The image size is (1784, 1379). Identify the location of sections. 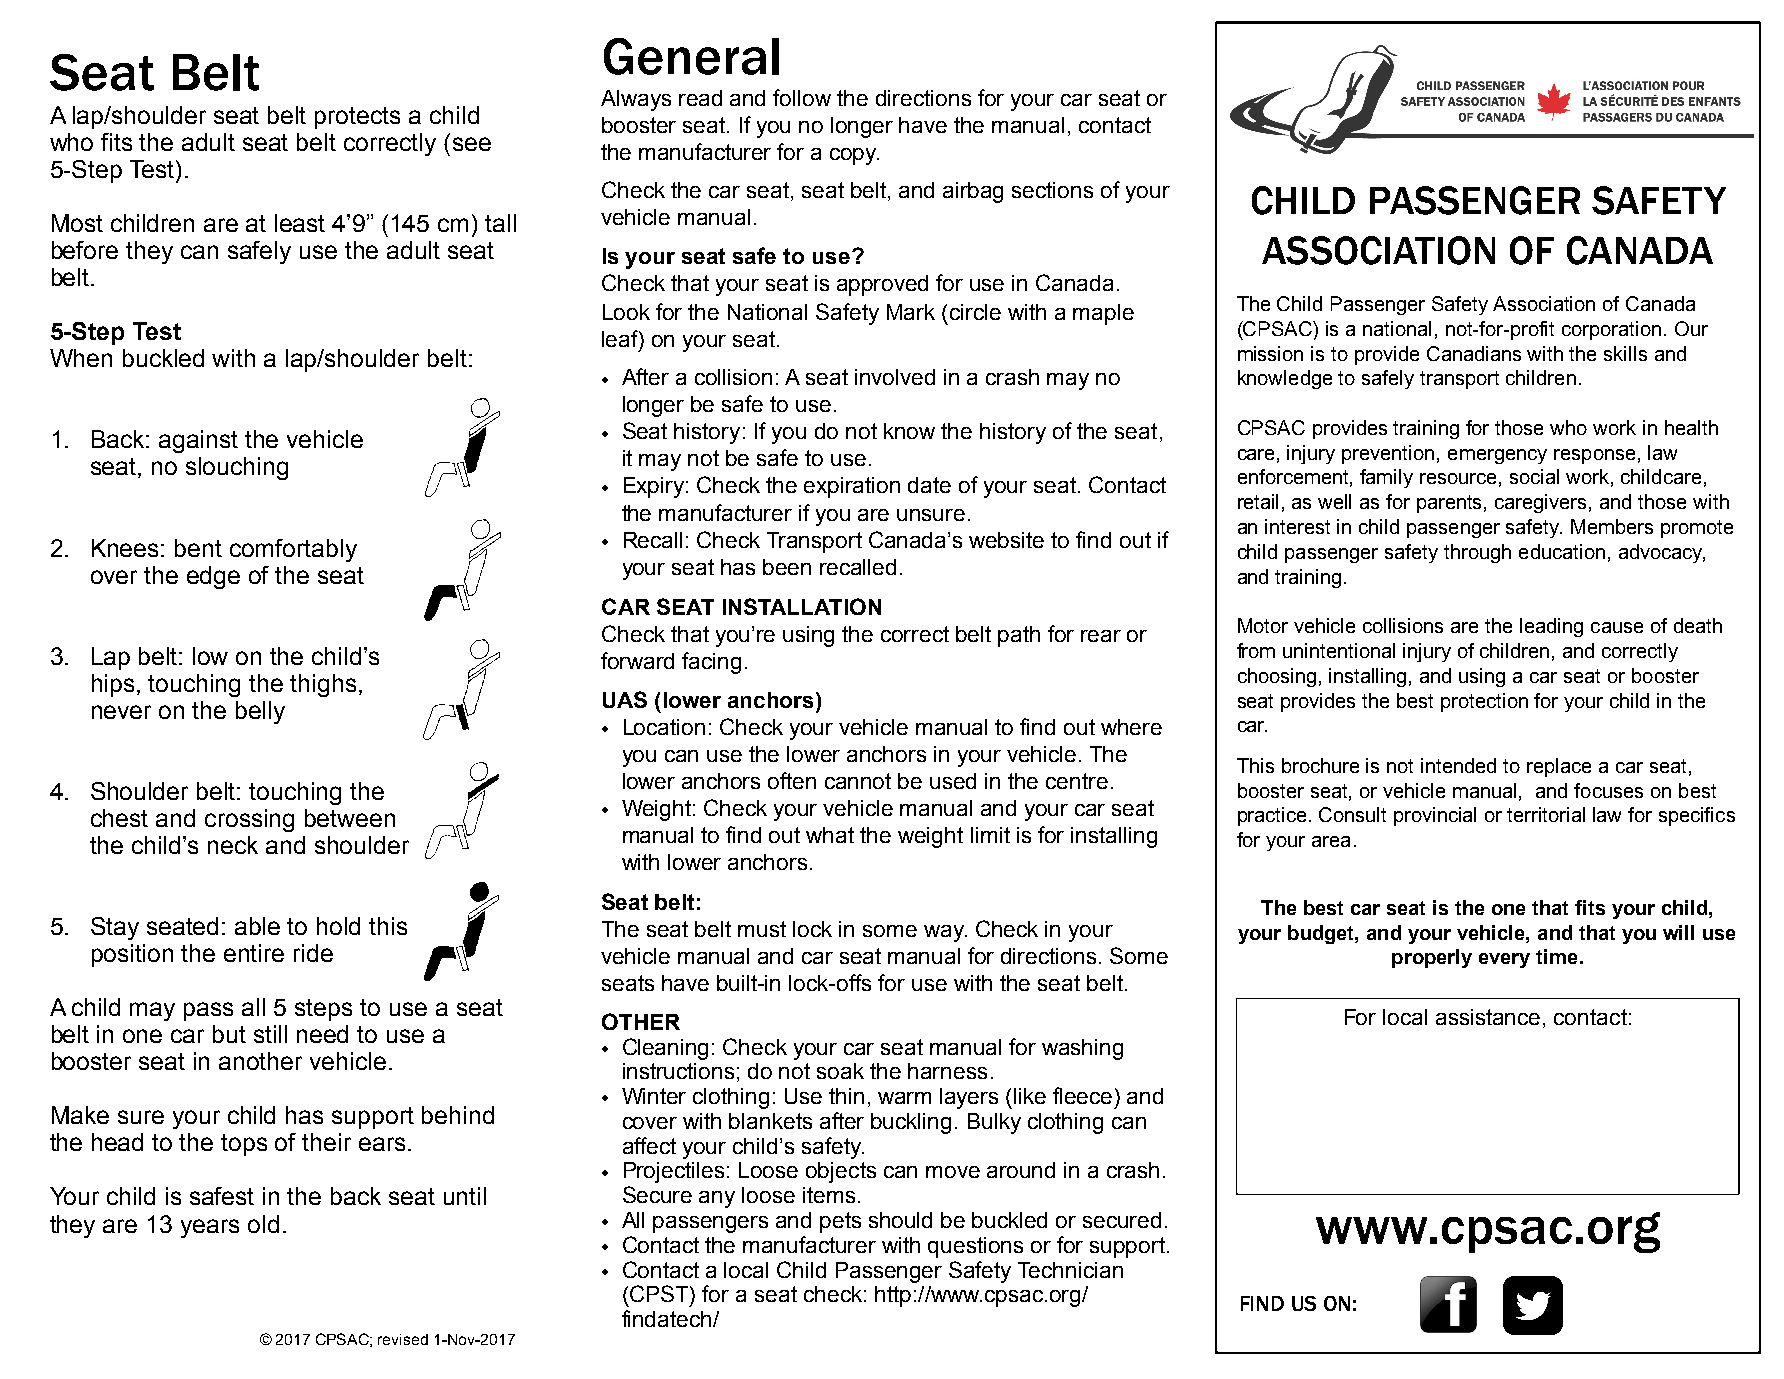
(1052, 190).
